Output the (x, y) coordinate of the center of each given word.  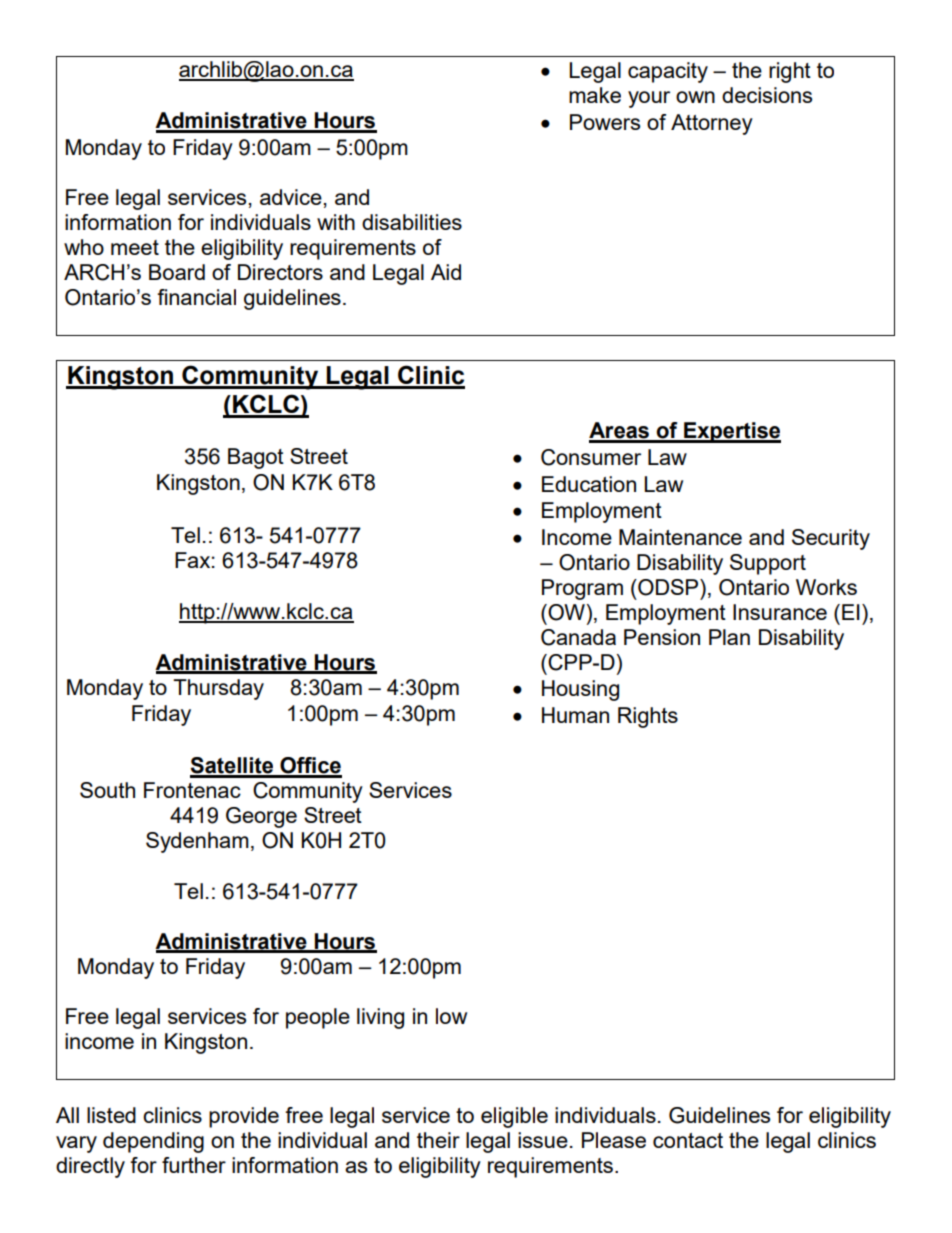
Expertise (731, 432)
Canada (578, 637)
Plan (729, 637)
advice (291, 197)
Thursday (218, 689)
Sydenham (197, 842)
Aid (446, 272)
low (451, 1016)
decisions (767, 95)
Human (575, 715)
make (595, 95)
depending (153, 1142)
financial (196, 297)
